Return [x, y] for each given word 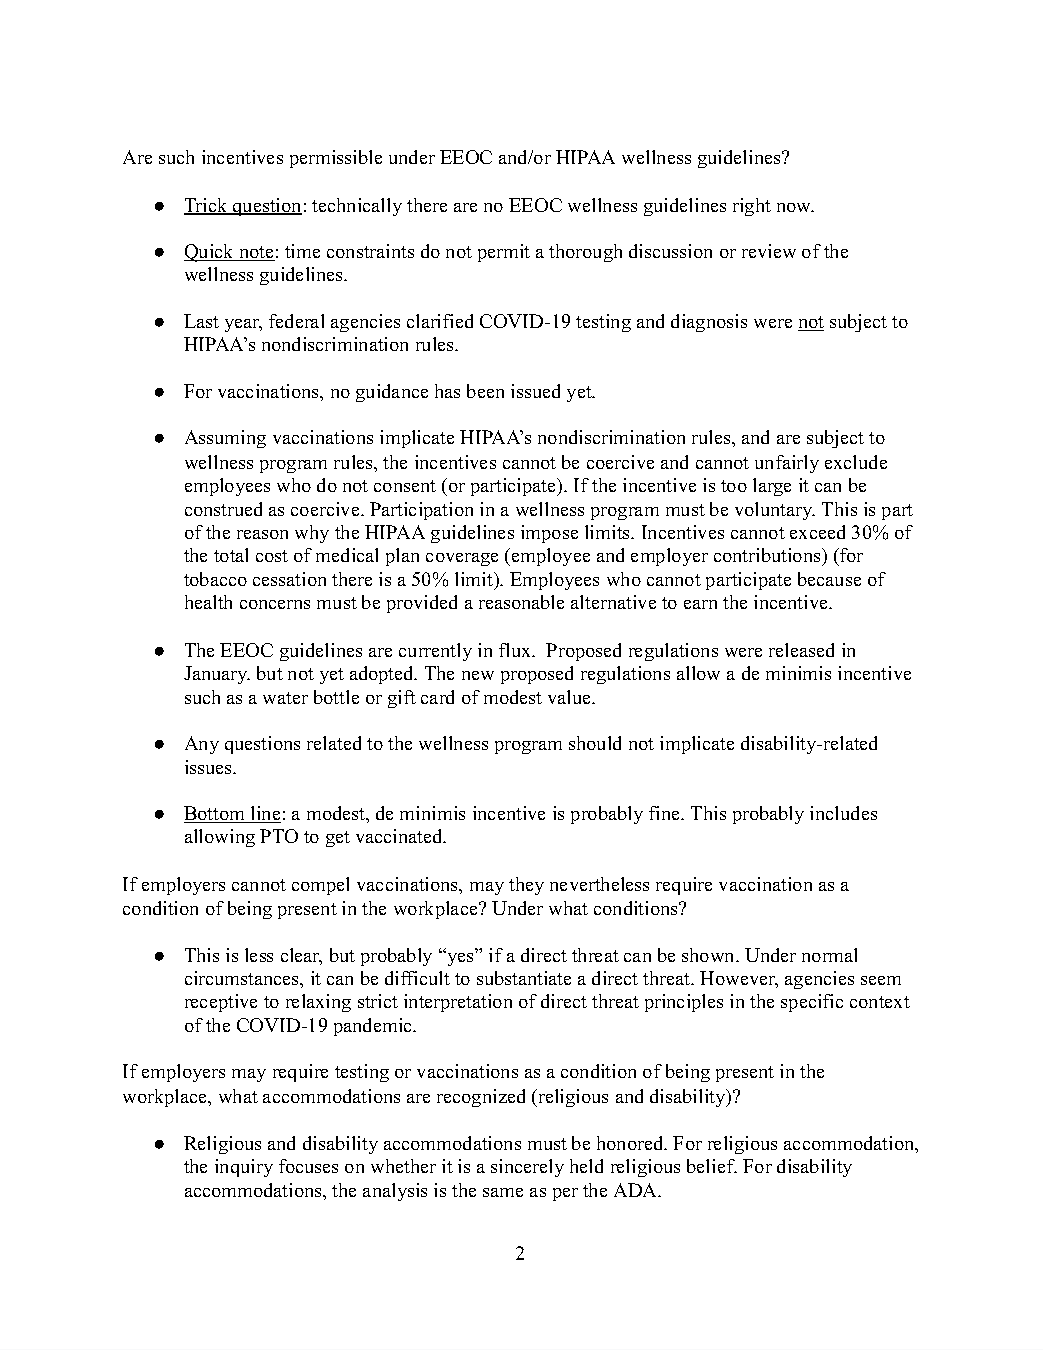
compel [320, 886]
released [801, 650]
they [526, 886]
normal [829, 955]
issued [535, 391]
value [571, 697]
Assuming [225, 439]
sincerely [527, 1168]
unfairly [787, 464]
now [795, 207]
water [285, 698]
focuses [308, 1166]
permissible [336, 159]
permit [504, 253]
